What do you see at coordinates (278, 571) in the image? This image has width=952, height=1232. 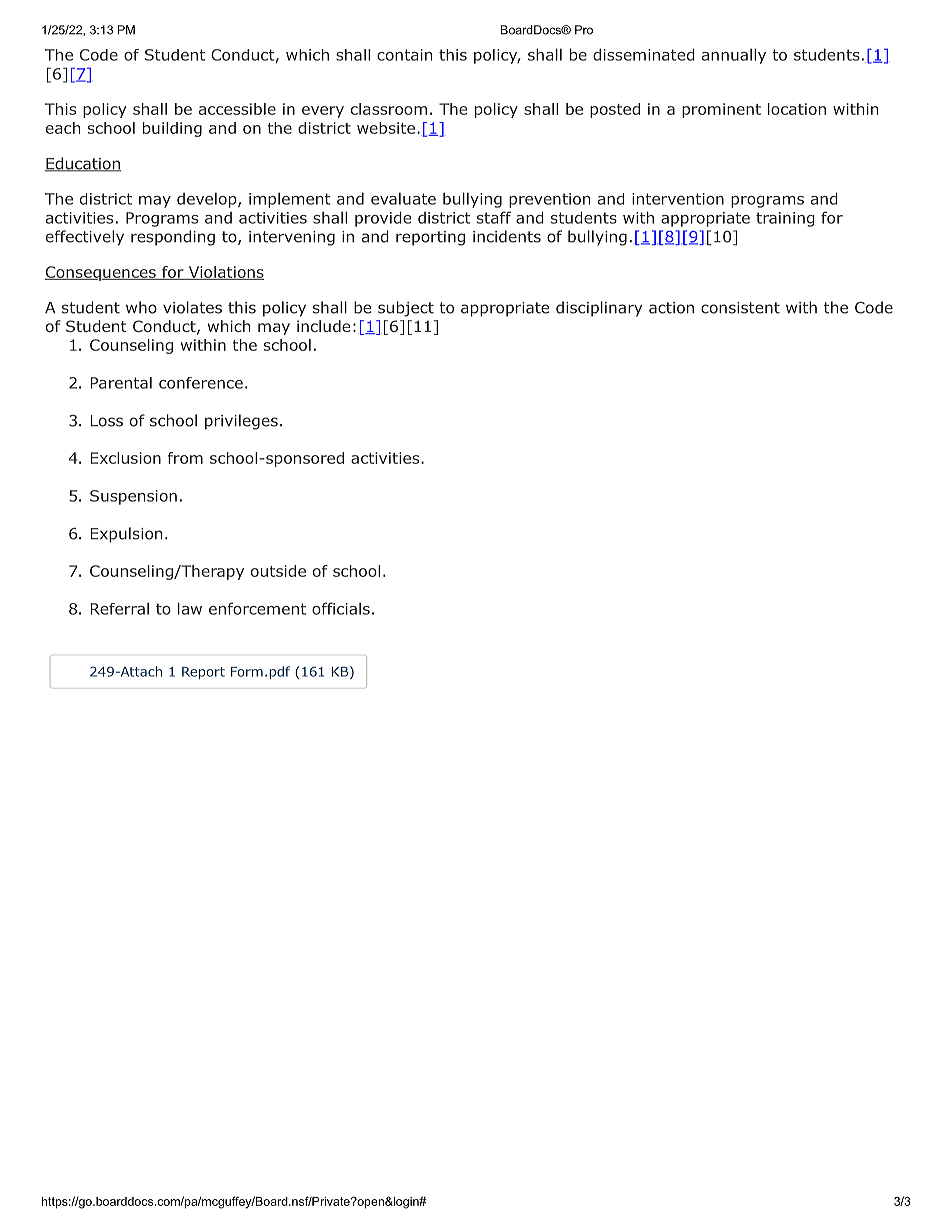 I see `outside` at bounding box center [278, 571].
